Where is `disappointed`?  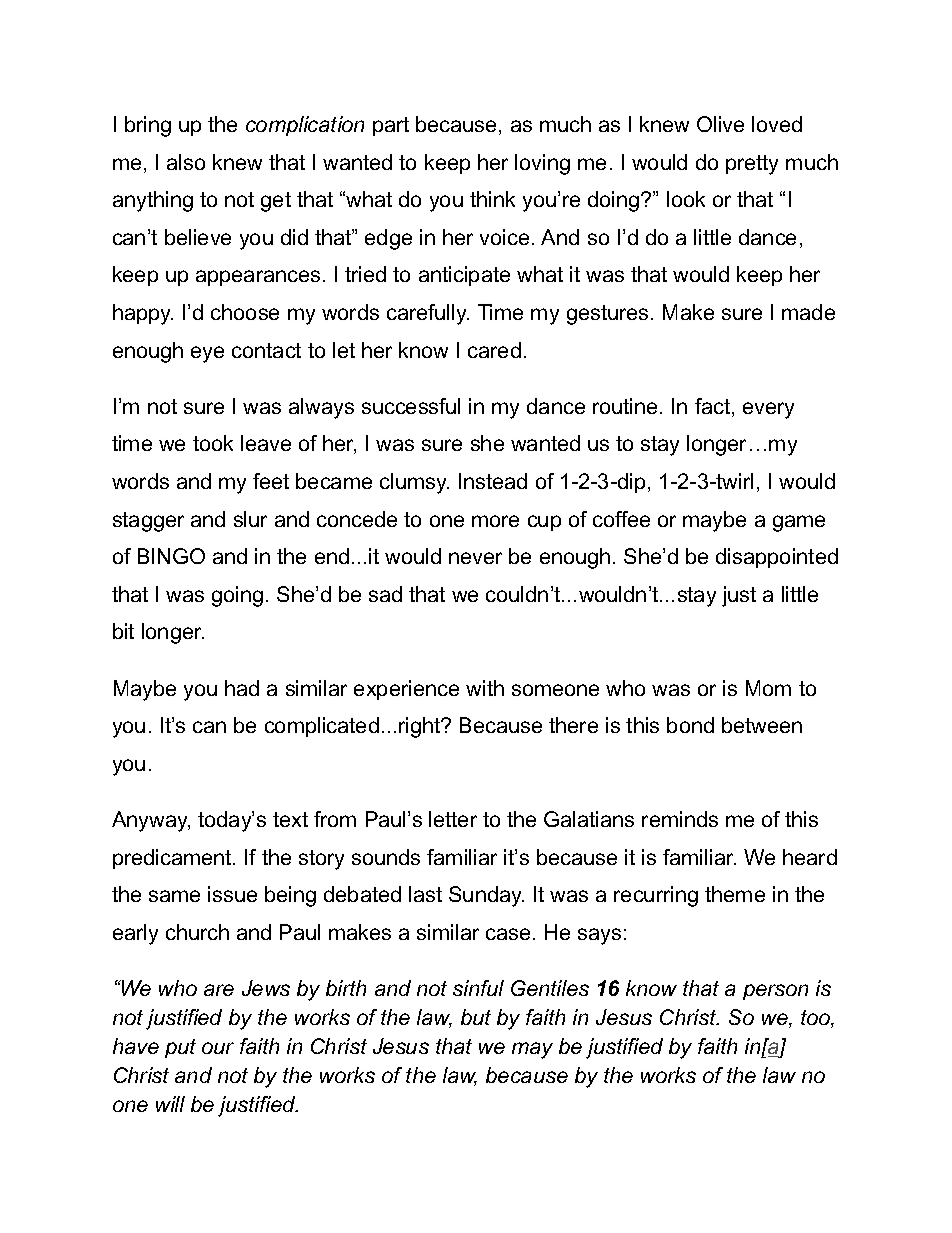 disappointed is located at coordinates (777, 558).
